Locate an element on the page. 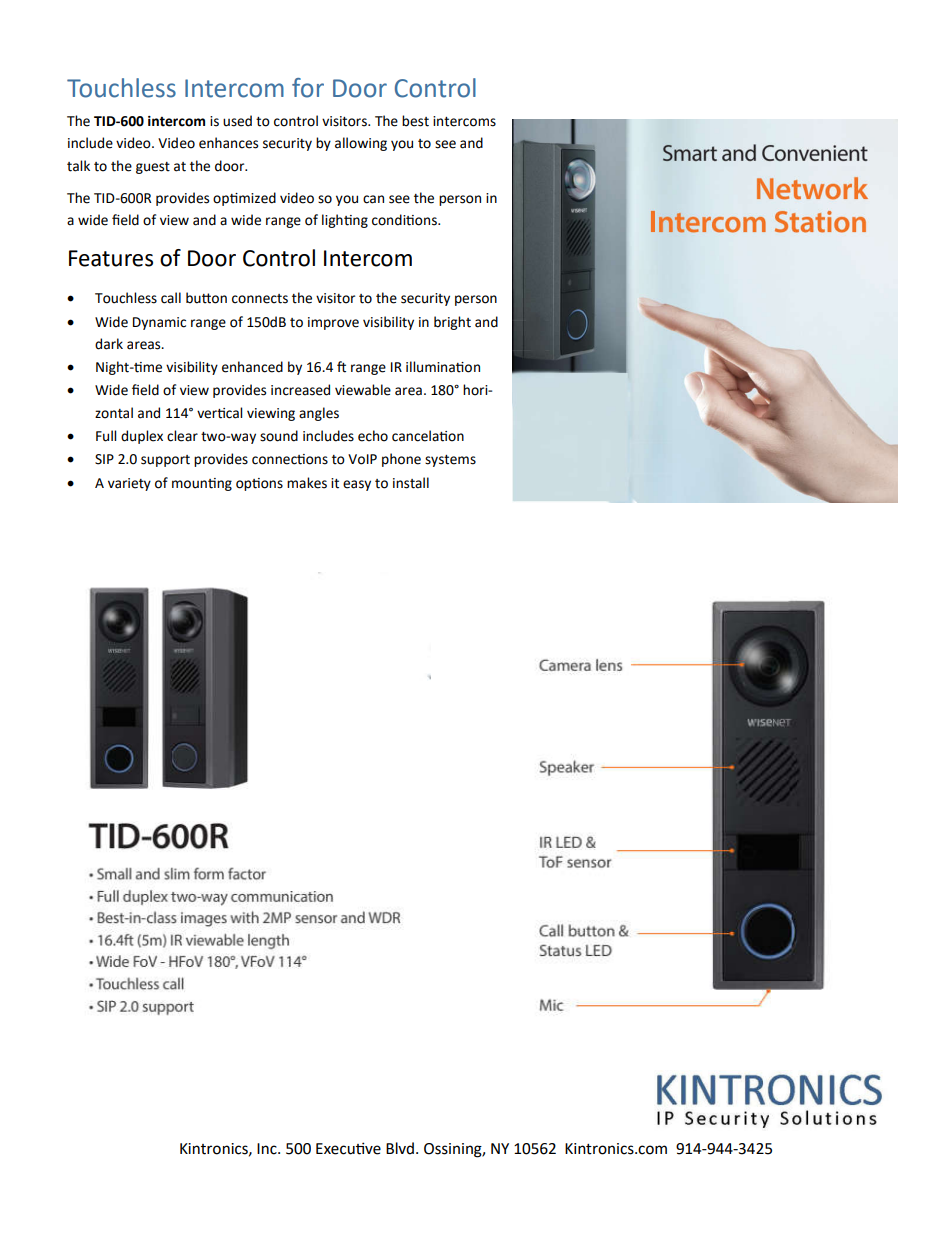 The width and height of the page is (952, 1233). best is located at coordinates (415, 121).
